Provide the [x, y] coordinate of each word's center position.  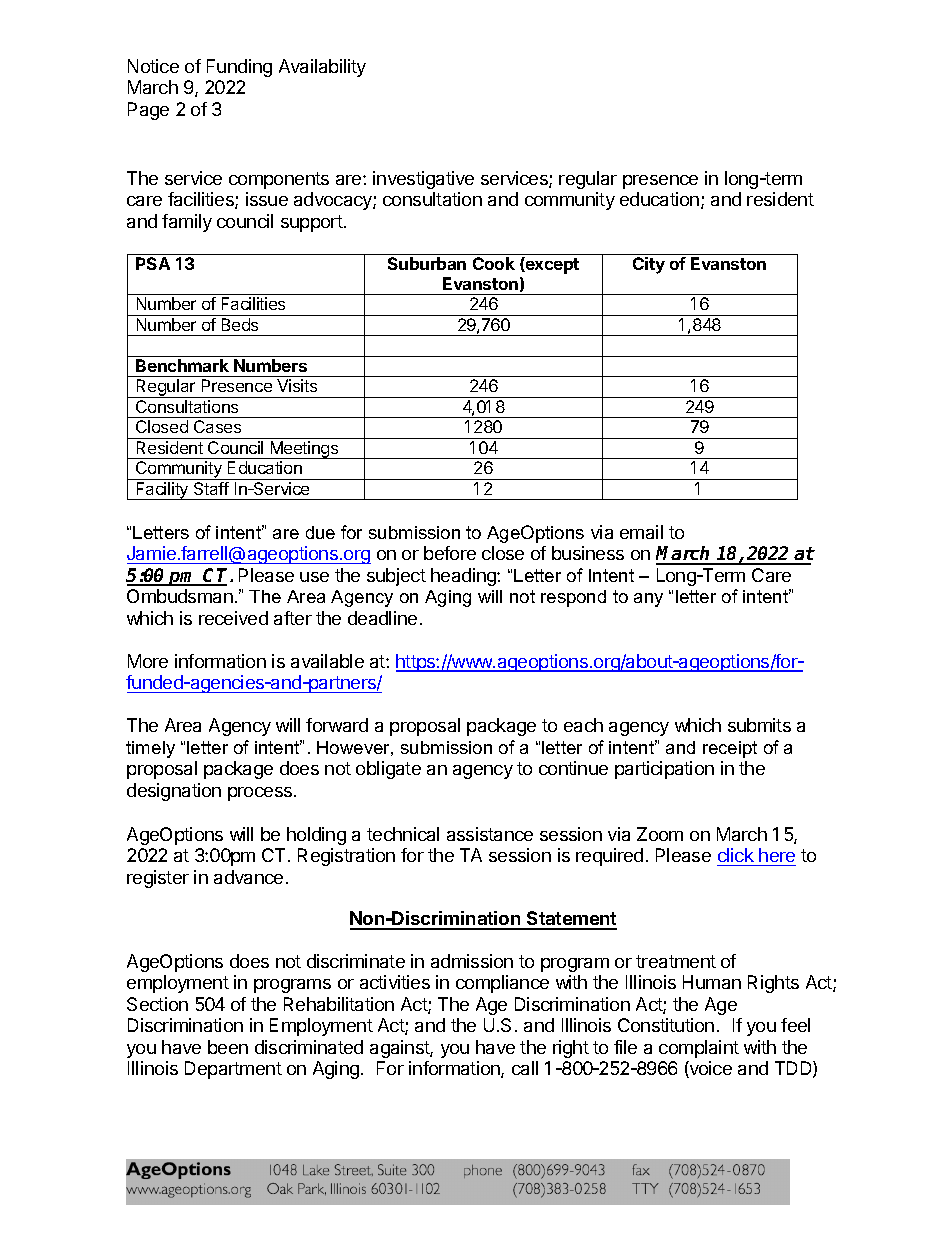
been [228, 1047]
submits [759, 725]
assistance [490, 834]
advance [248, 877]
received [233, 618]
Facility [162, 491]
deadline [382, 618]
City [649, 265]
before [450, 553]
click [736, 855]
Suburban [427, 263]
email [641, 532]
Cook [494, 263]
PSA [153, 263]
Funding [239, 68]
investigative [423, 180]
